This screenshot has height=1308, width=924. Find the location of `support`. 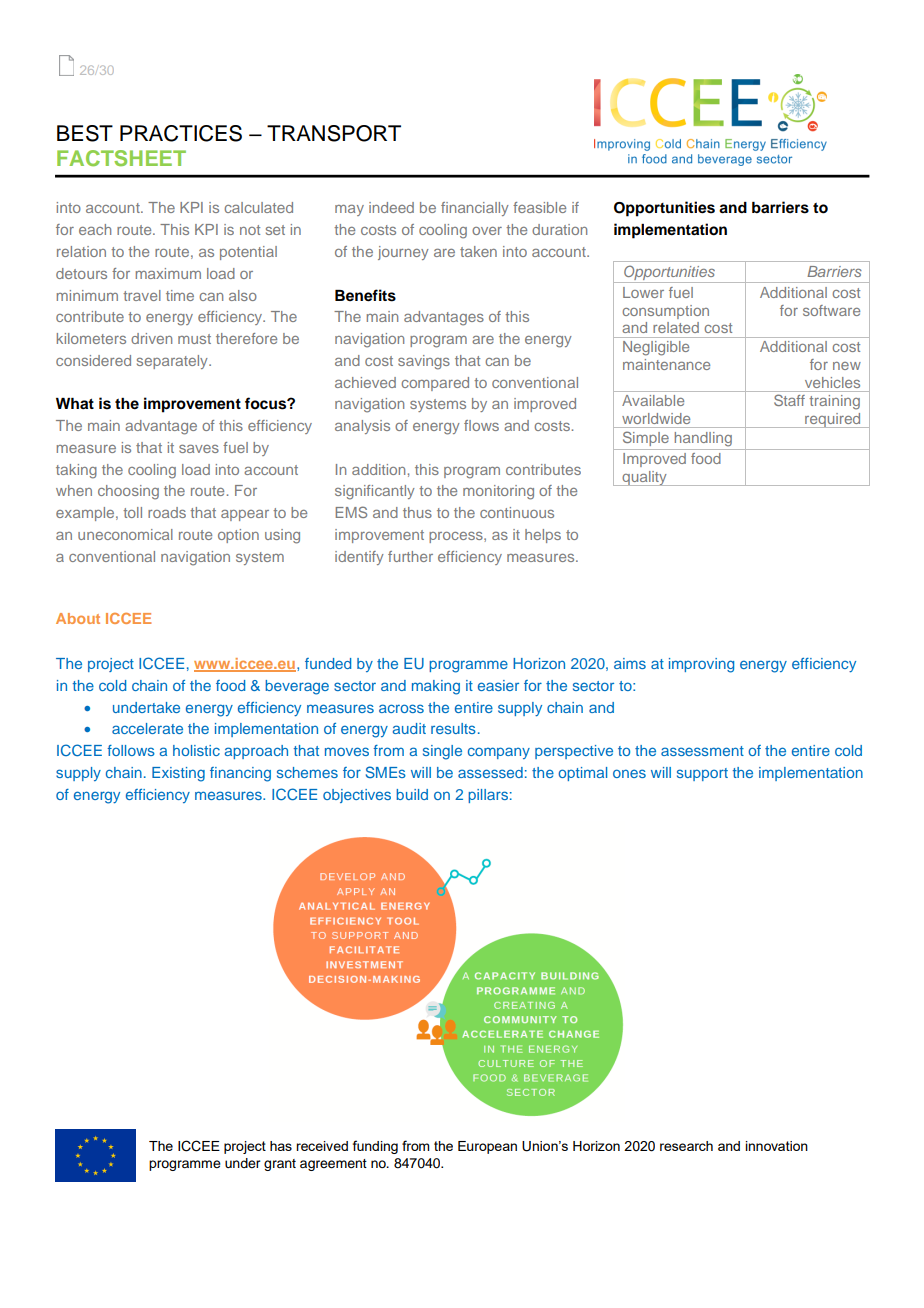

support is located at coordinates (702, 774).
